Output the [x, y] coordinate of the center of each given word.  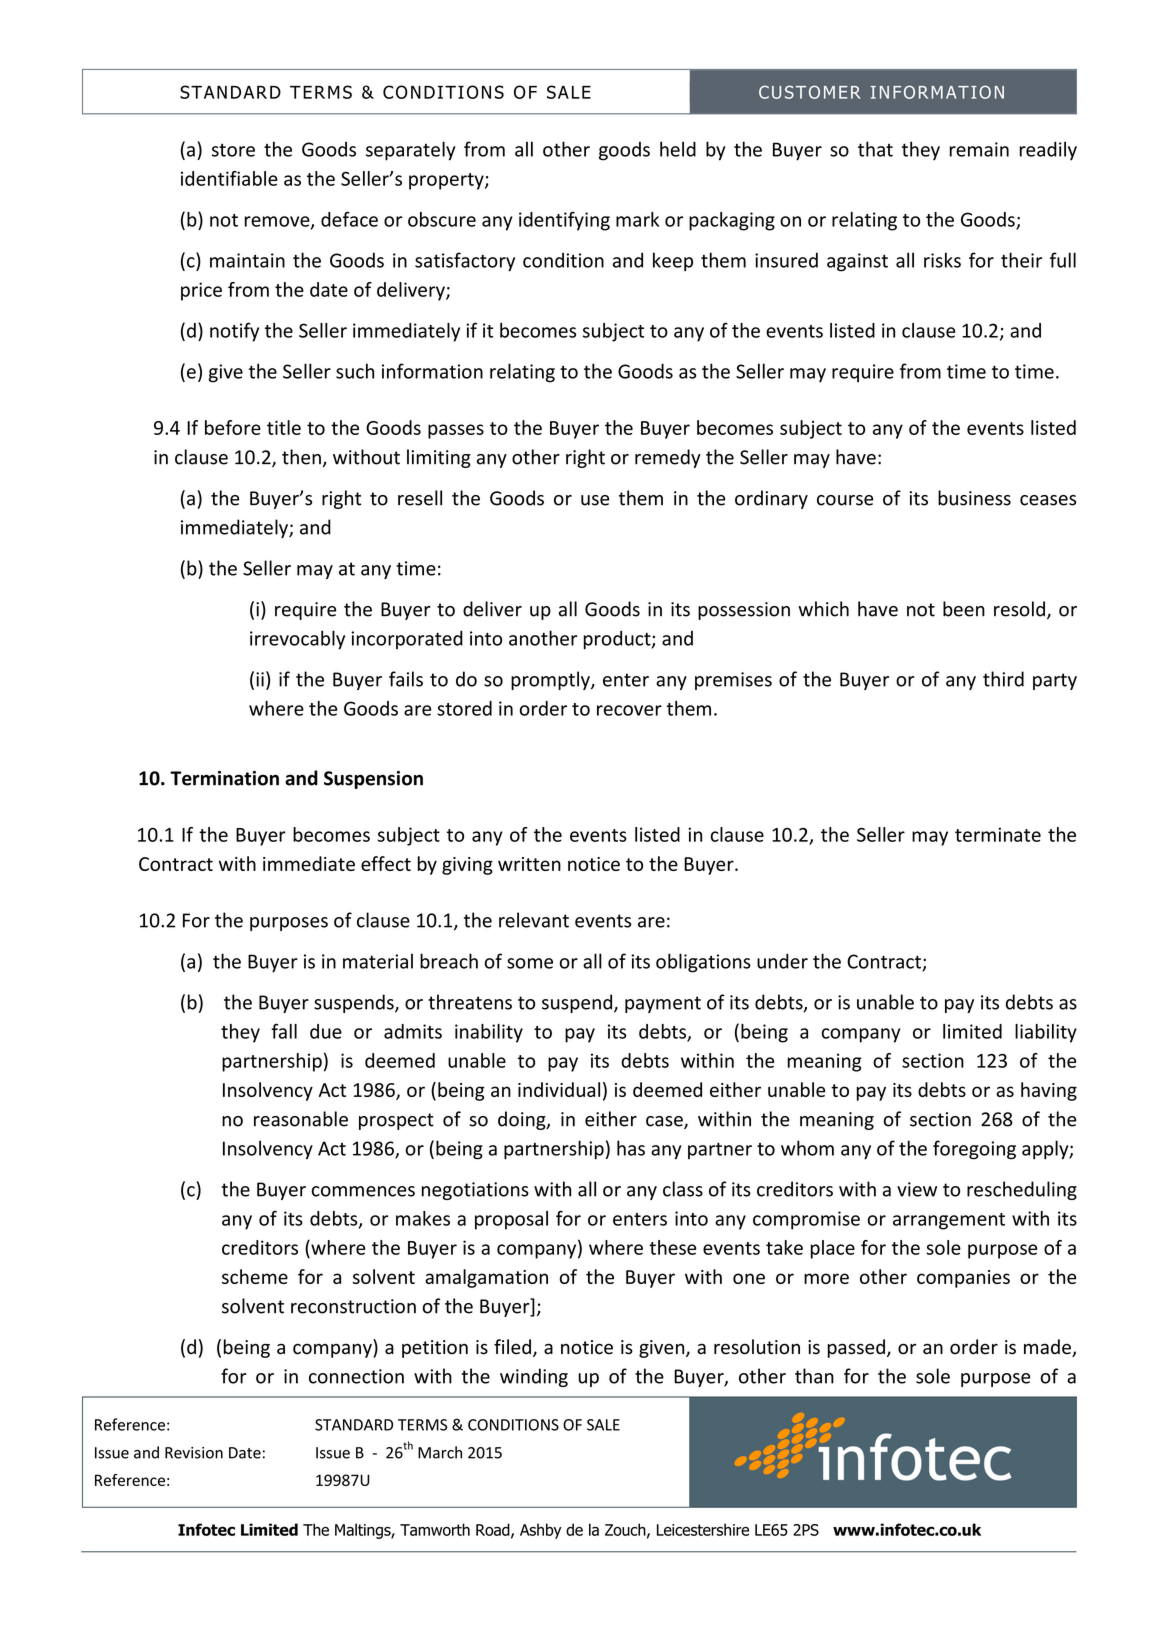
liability [1046, 1033]
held [678, 149]
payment [663, 1004]
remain [979, 149]
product [618, 640]
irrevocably [297, 640]
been [964, 609]
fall [284, 1031]
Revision [194, 1453]
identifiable [229, 178]
